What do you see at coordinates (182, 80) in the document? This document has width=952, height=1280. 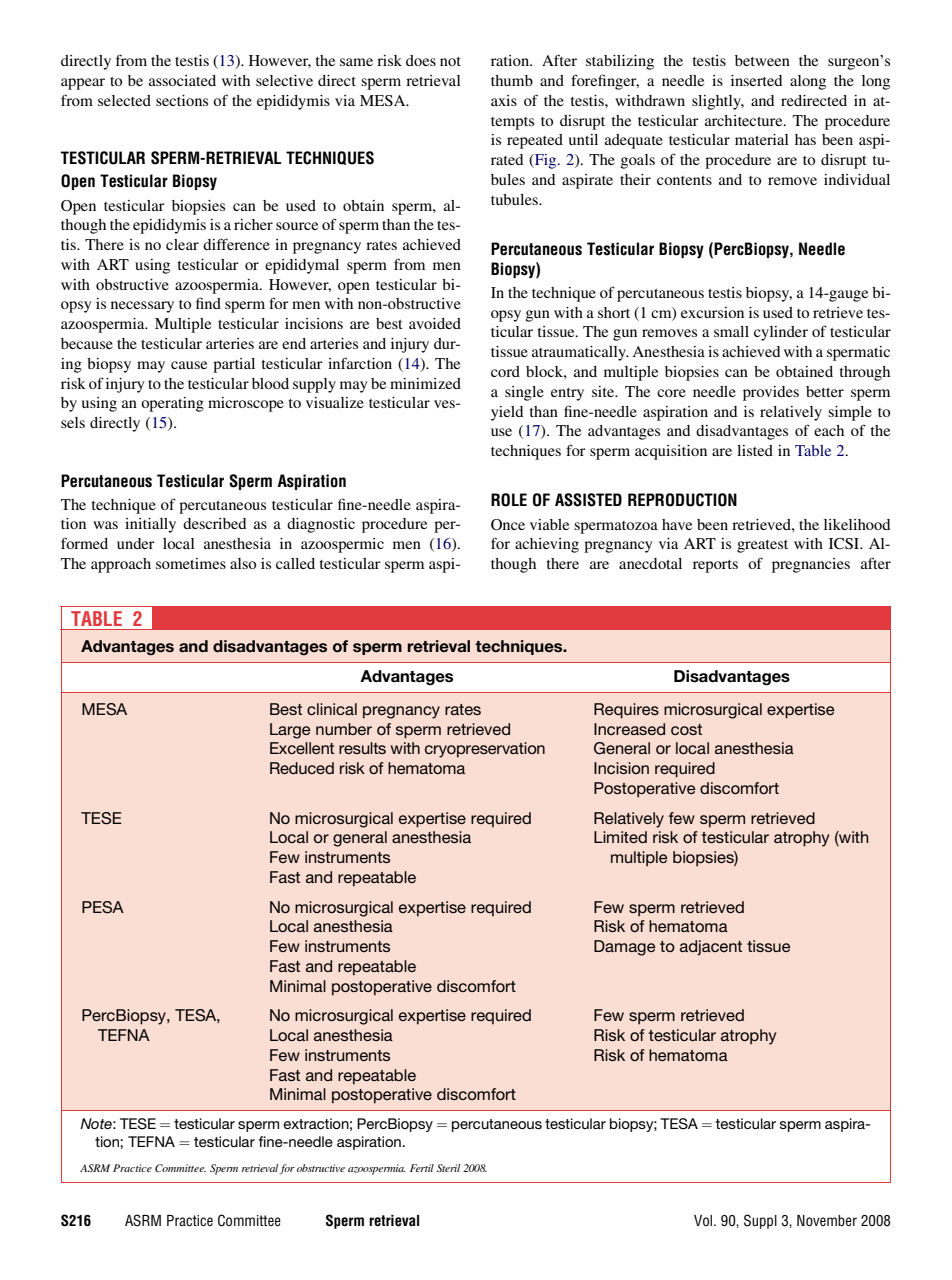 I see `associated` at bounding box center [182, 80].
